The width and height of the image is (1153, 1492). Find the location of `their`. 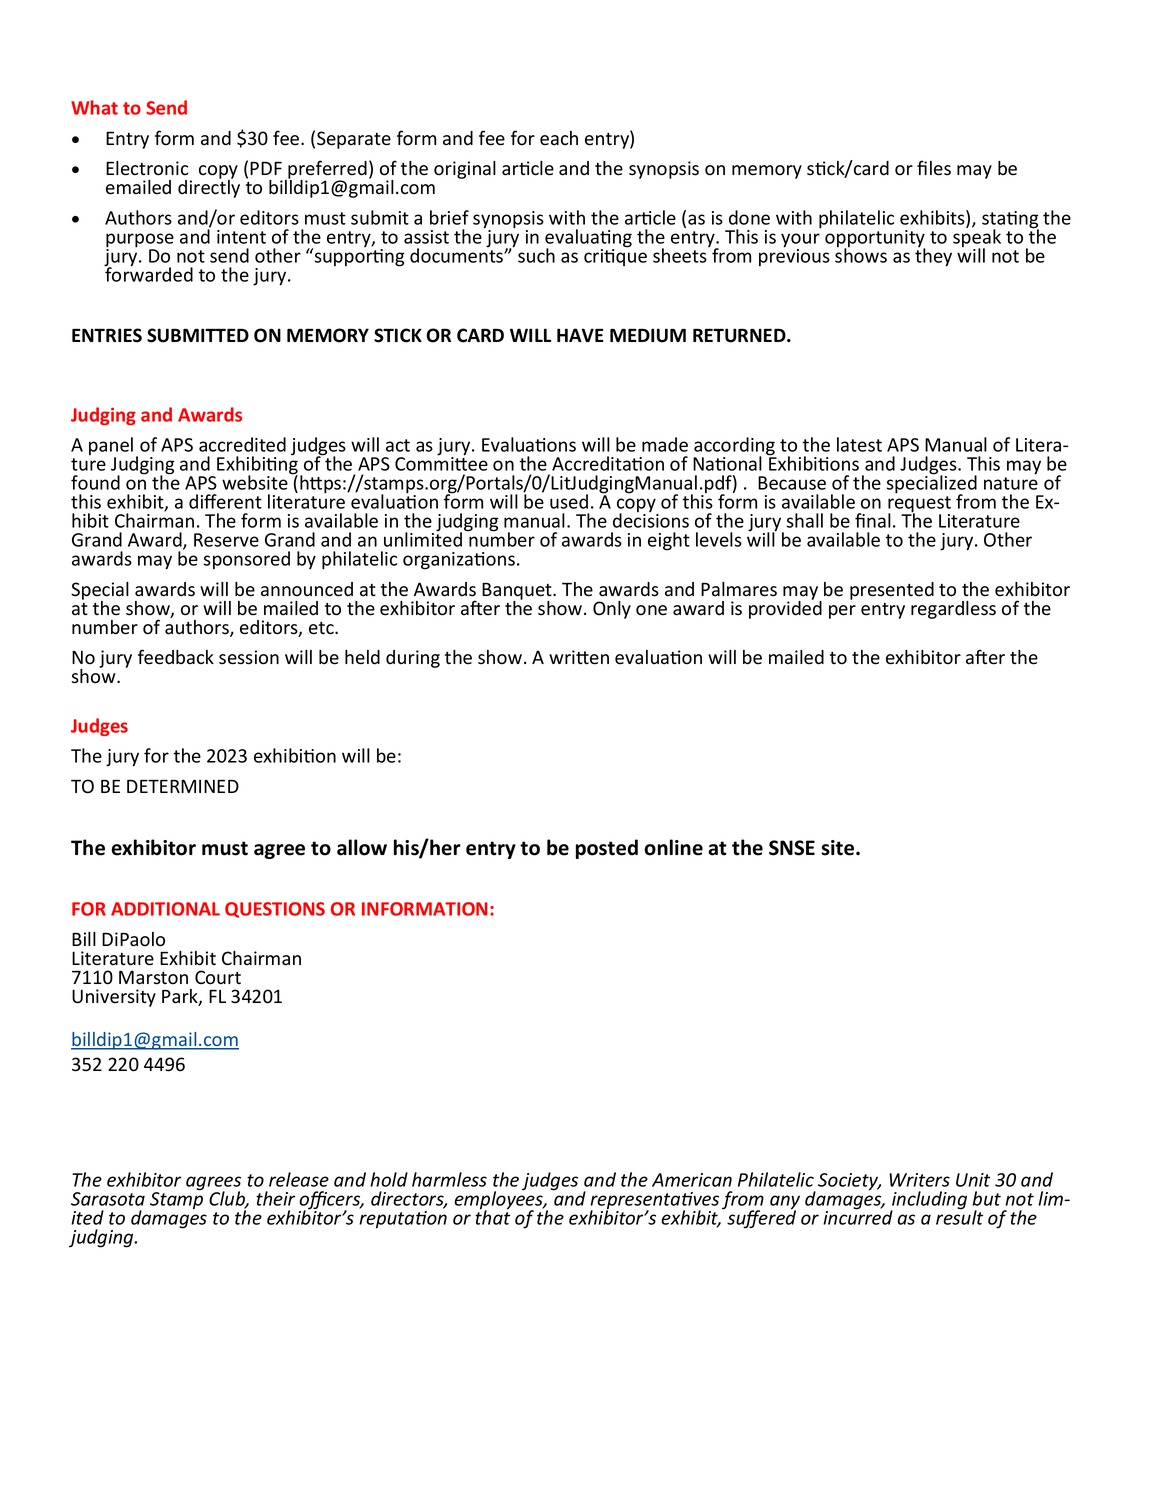

their is located at coordinates (275, 1198).
